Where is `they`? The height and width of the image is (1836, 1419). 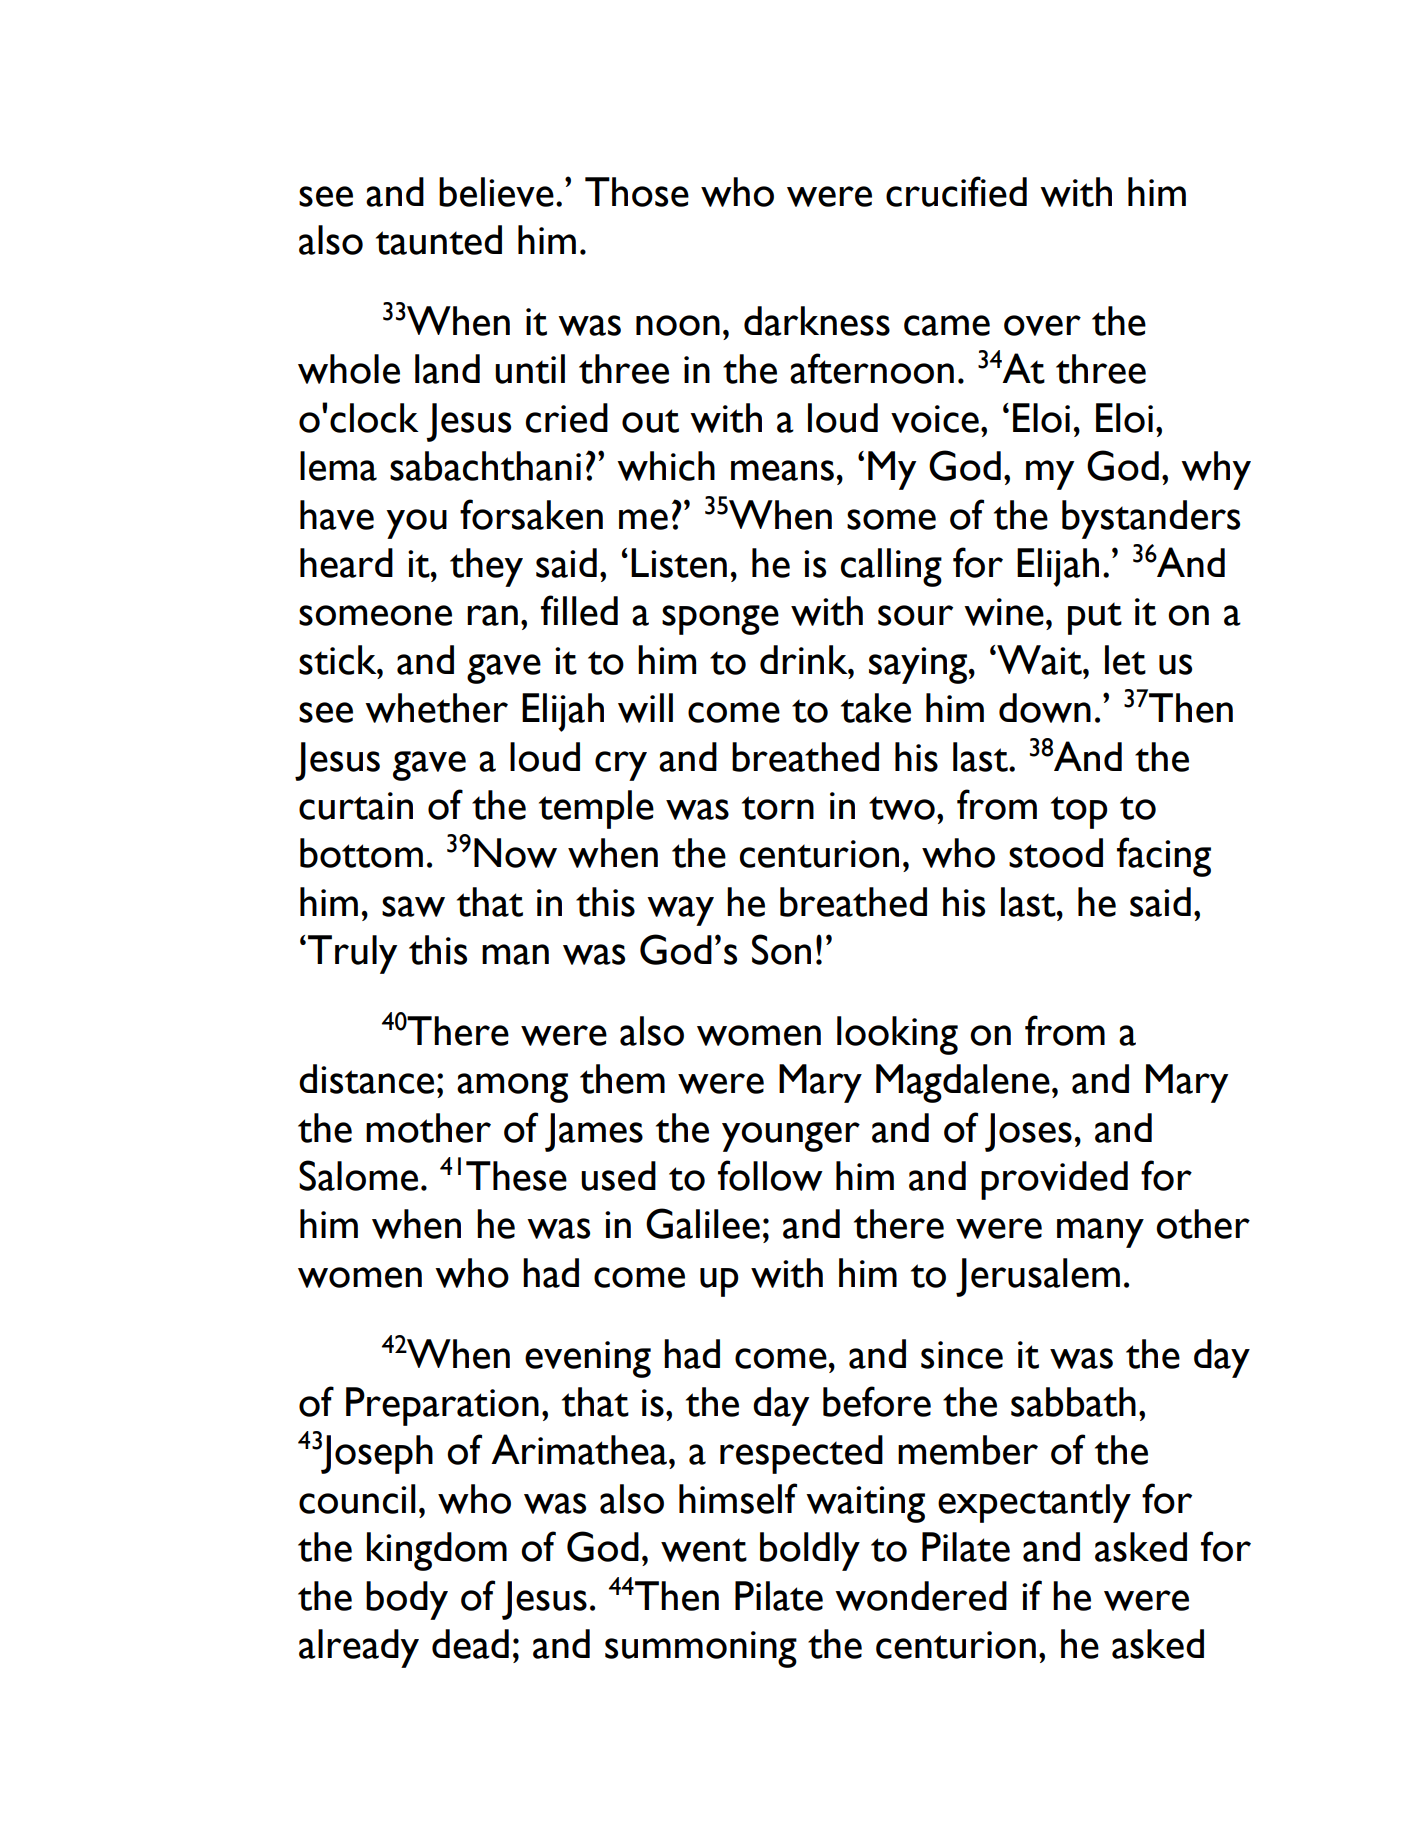 they is located at coordinates (486, 567).
